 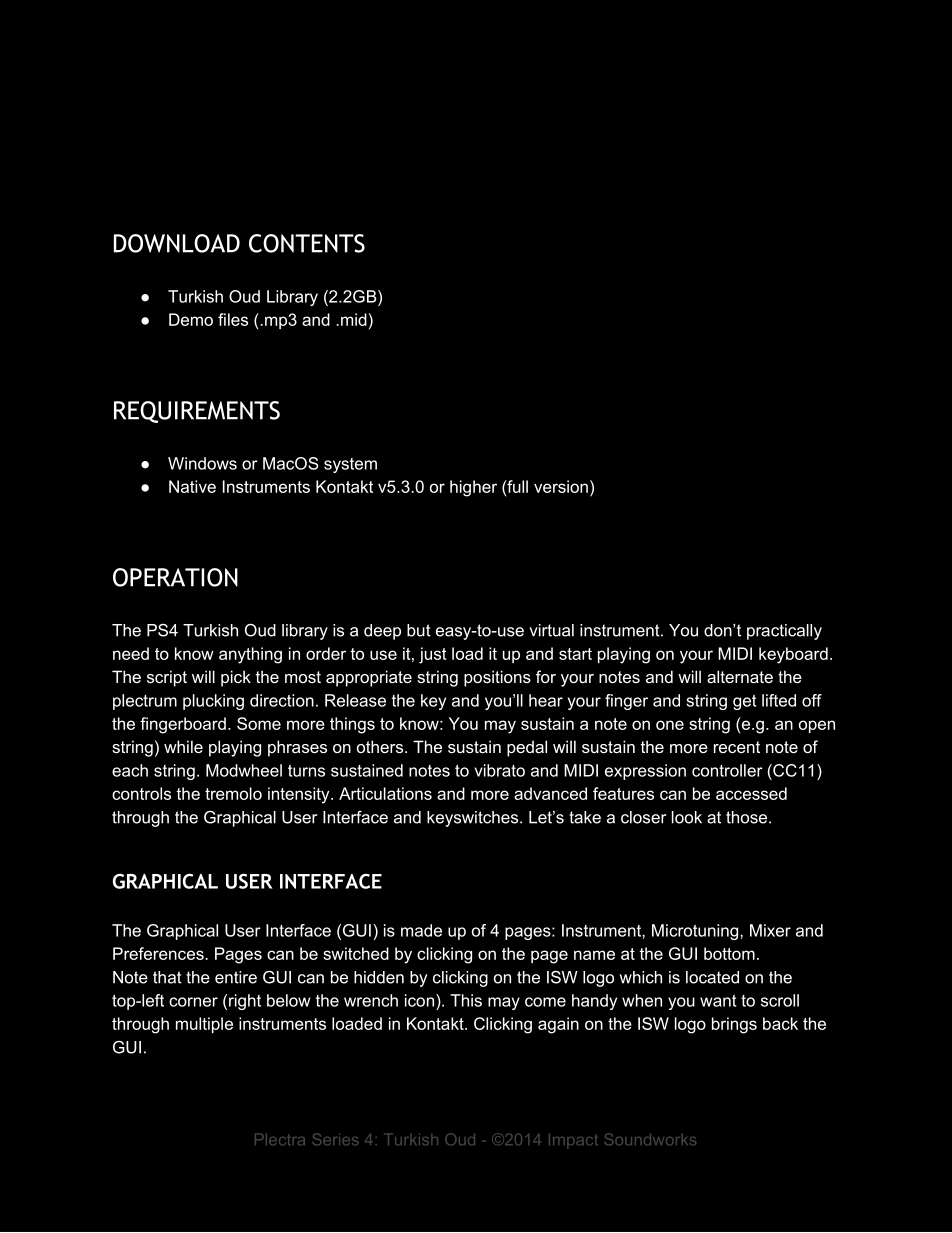 What do you see at coordinates (213, 702) in the image?
I see `plucking` at bounding box center [213, 702].
